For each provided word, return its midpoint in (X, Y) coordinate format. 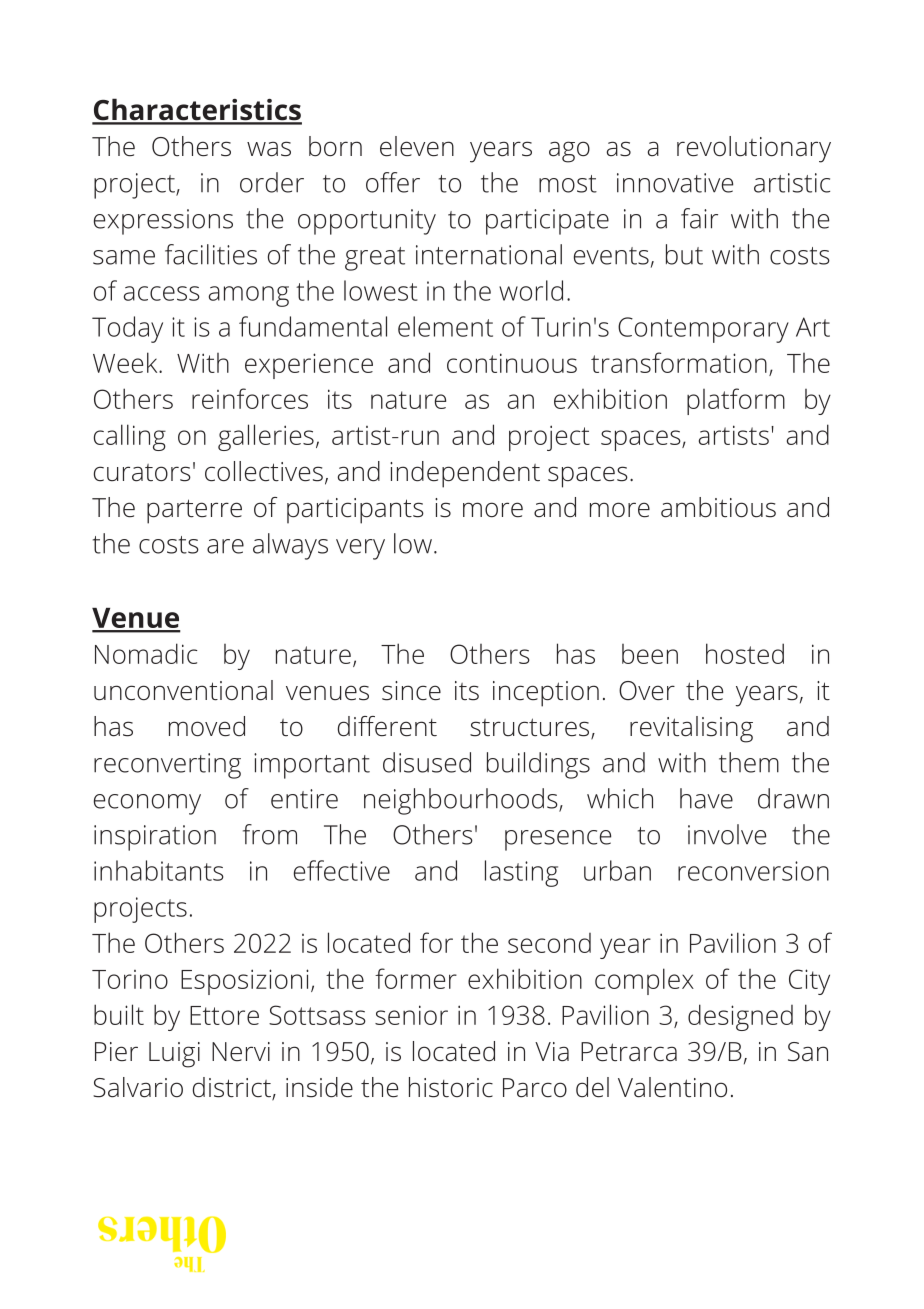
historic (451, 1087)
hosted (745, 653)
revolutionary (754, 149)
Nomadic (146, 653)
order (272, 182)
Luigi (174, 1055)
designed (740, 1017)
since (411, 691)
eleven (417, 146)
